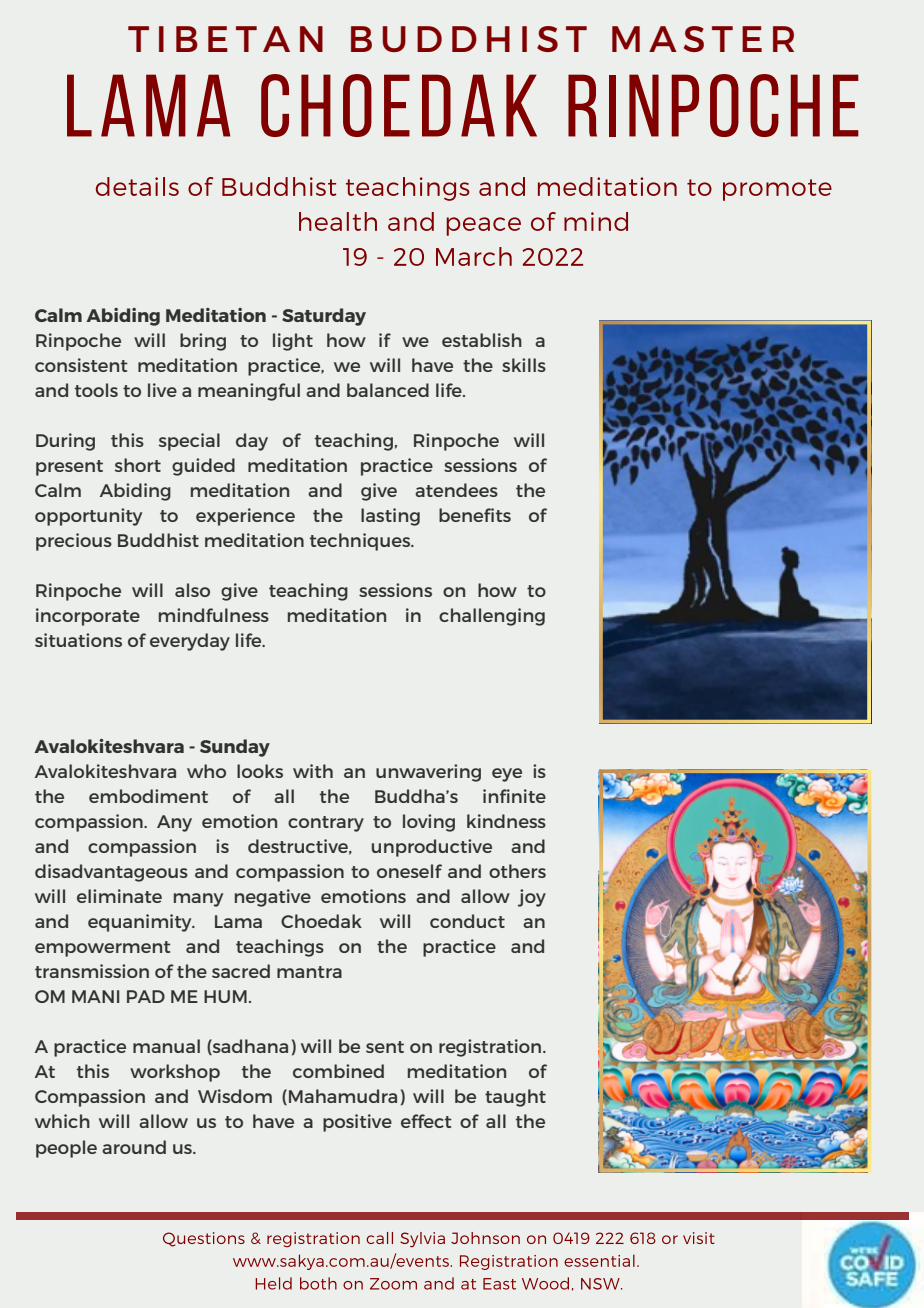 The height and width of the page is (1308, 924). Describe the element at coordinates (137, 186) in the page. I see `details` at that location.
